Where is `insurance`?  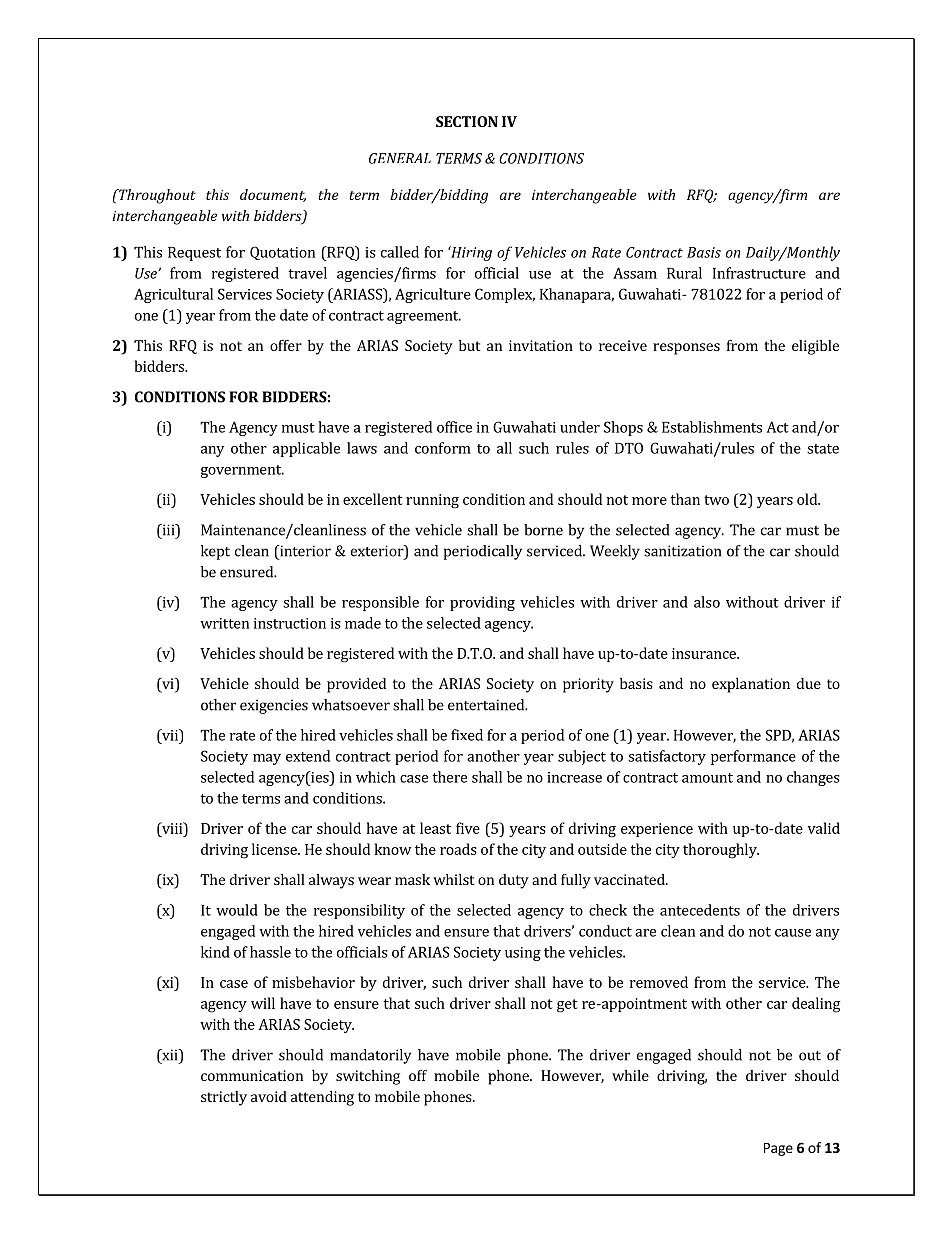
insurance is located at coordinates (705, 653).
